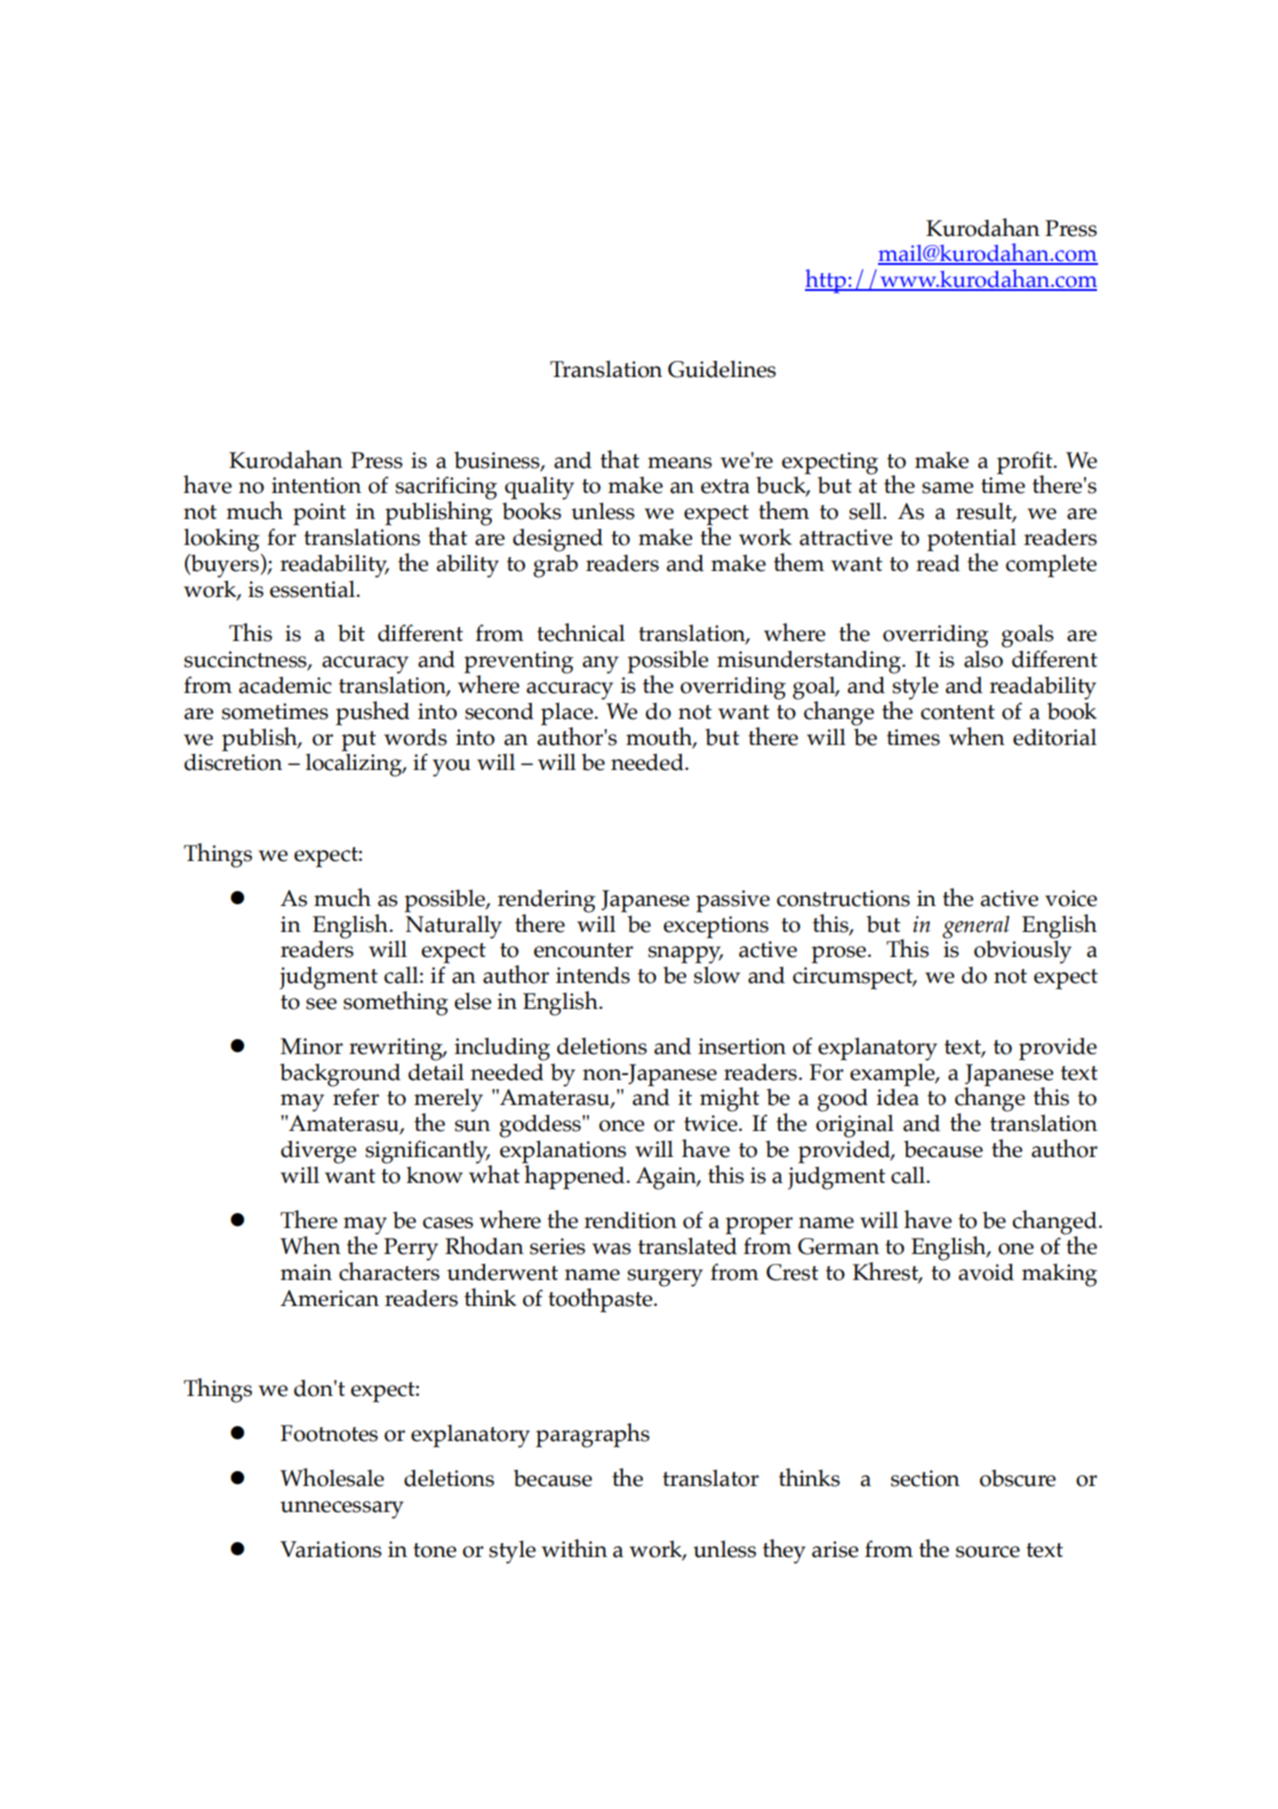 This screenshot has height=1809, width=1278. What do you see at coordinates (342, 1510) in the screenshot?
I see `unnecessary` at bounding box center [342, 1510].
